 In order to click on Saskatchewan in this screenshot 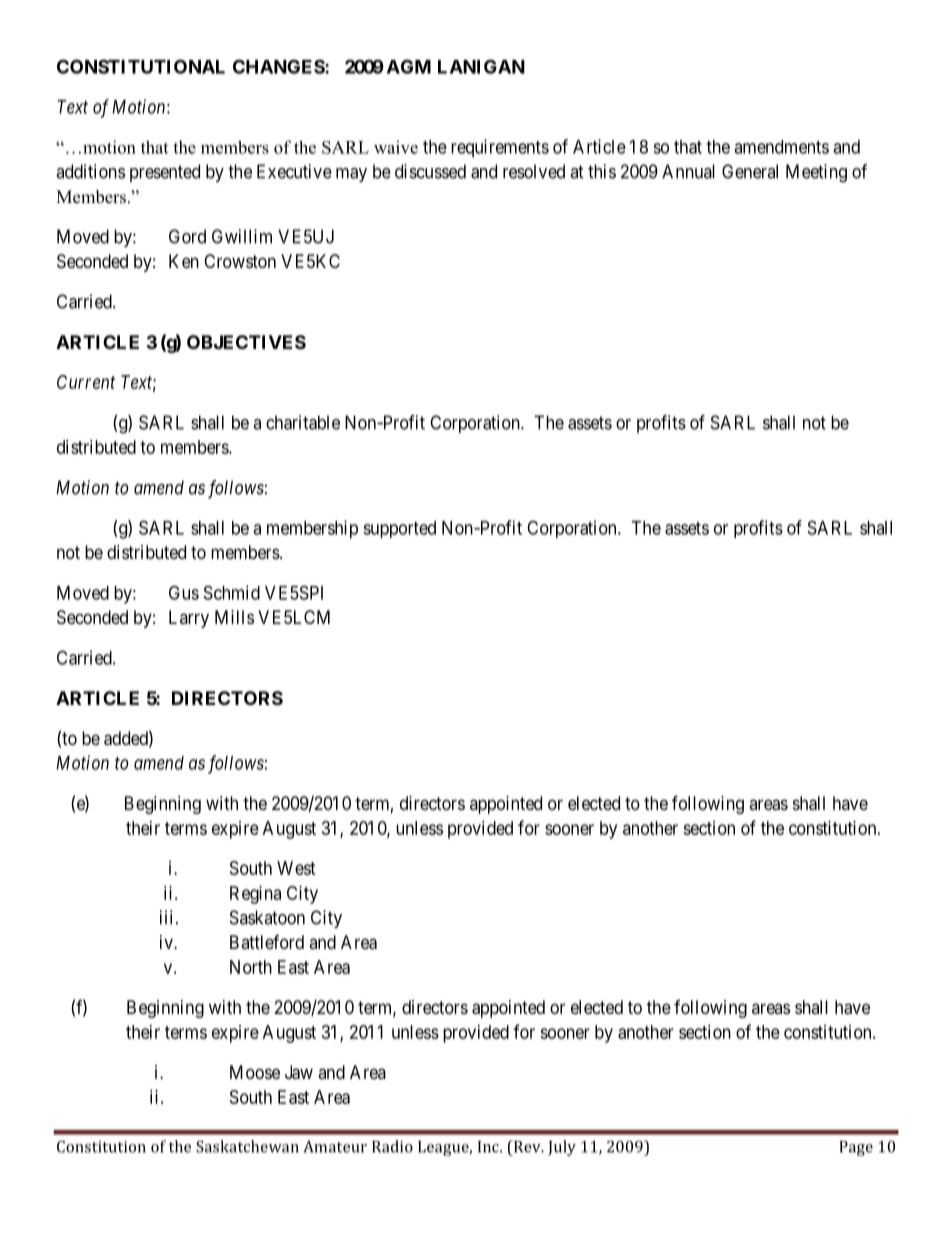, I will do `click(247, 1146)`.
